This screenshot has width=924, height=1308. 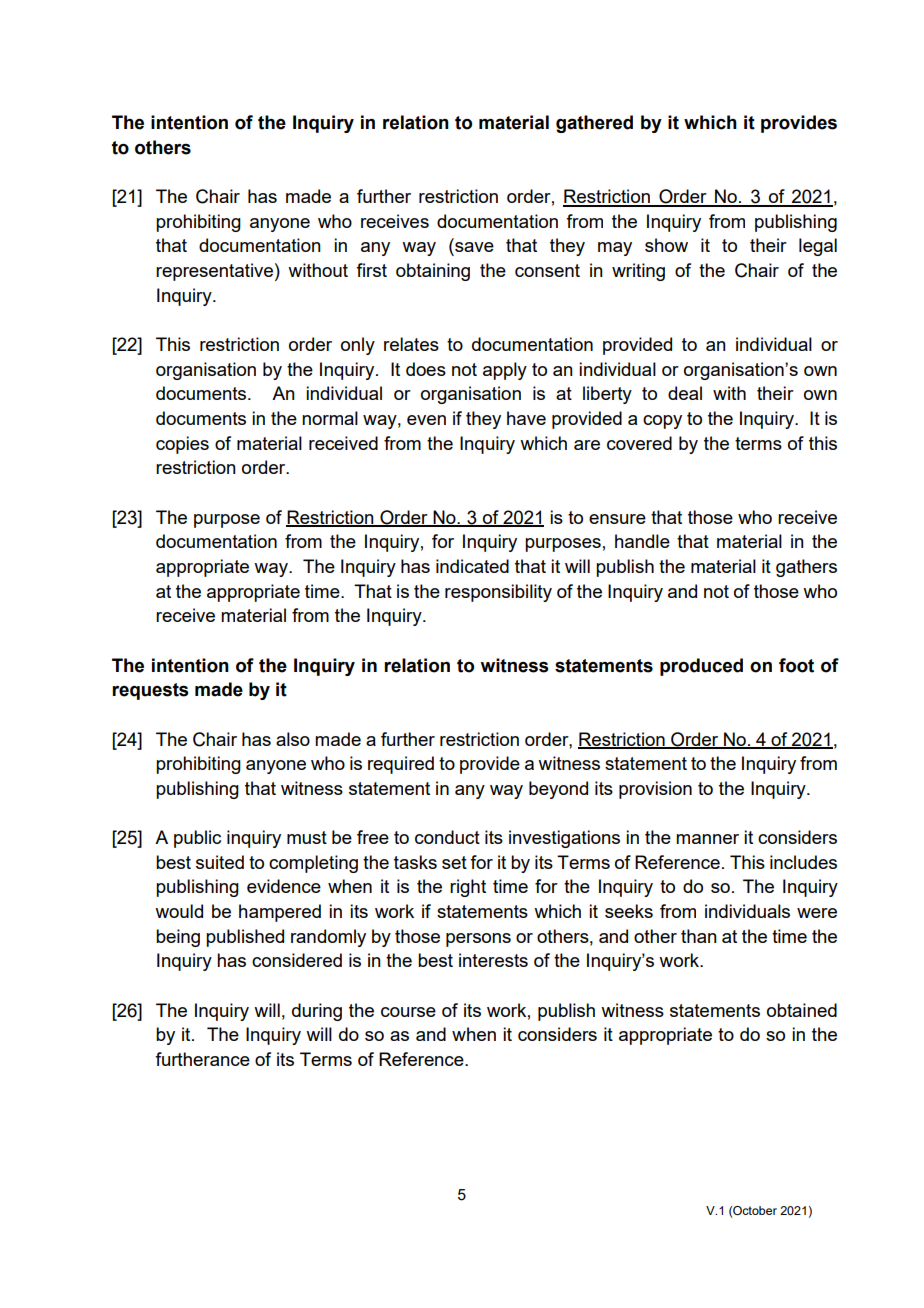 I want to click on show, so click(x=666, y=245).
